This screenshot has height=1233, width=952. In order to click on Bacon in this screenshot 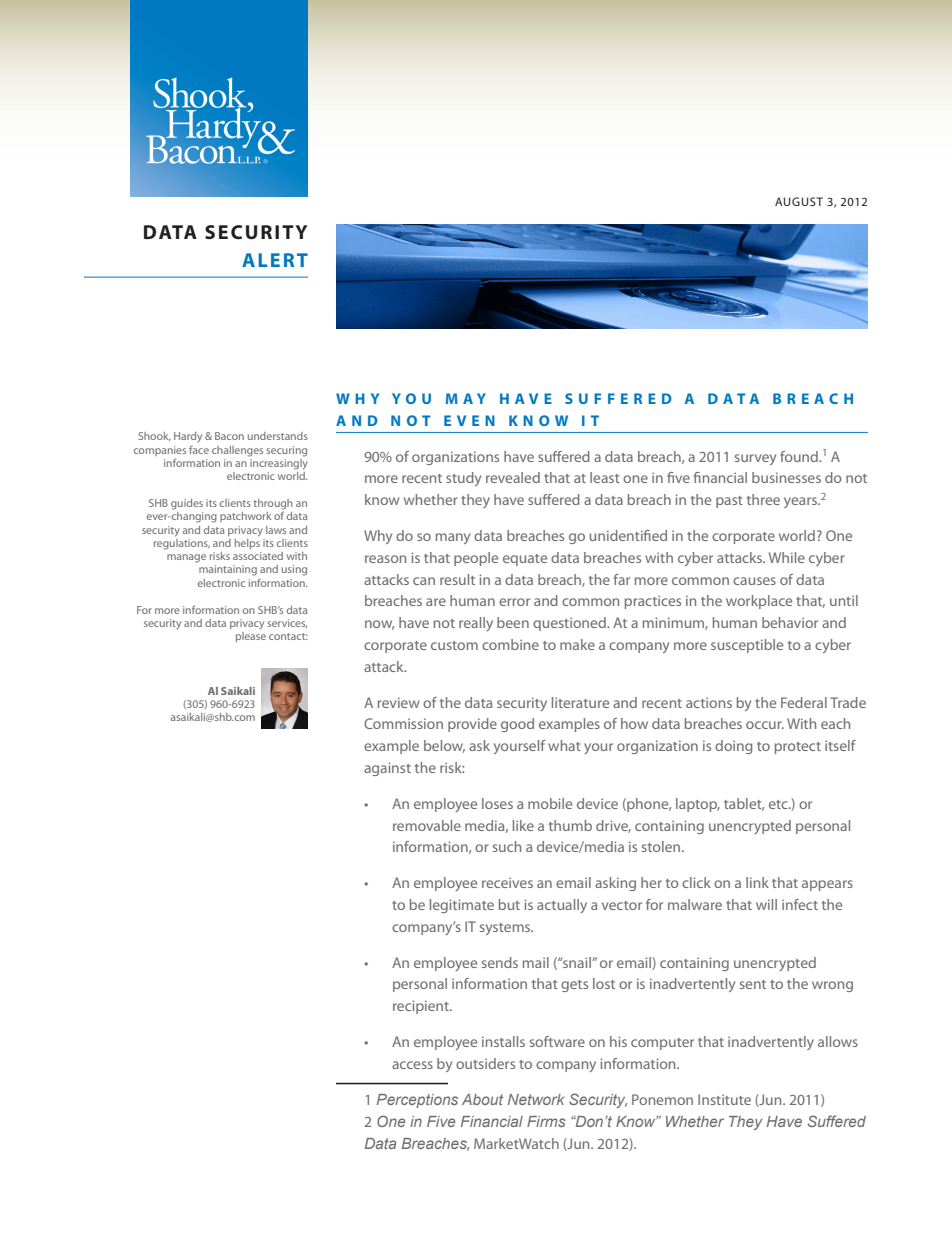, I will do `click(229, 436)`.
